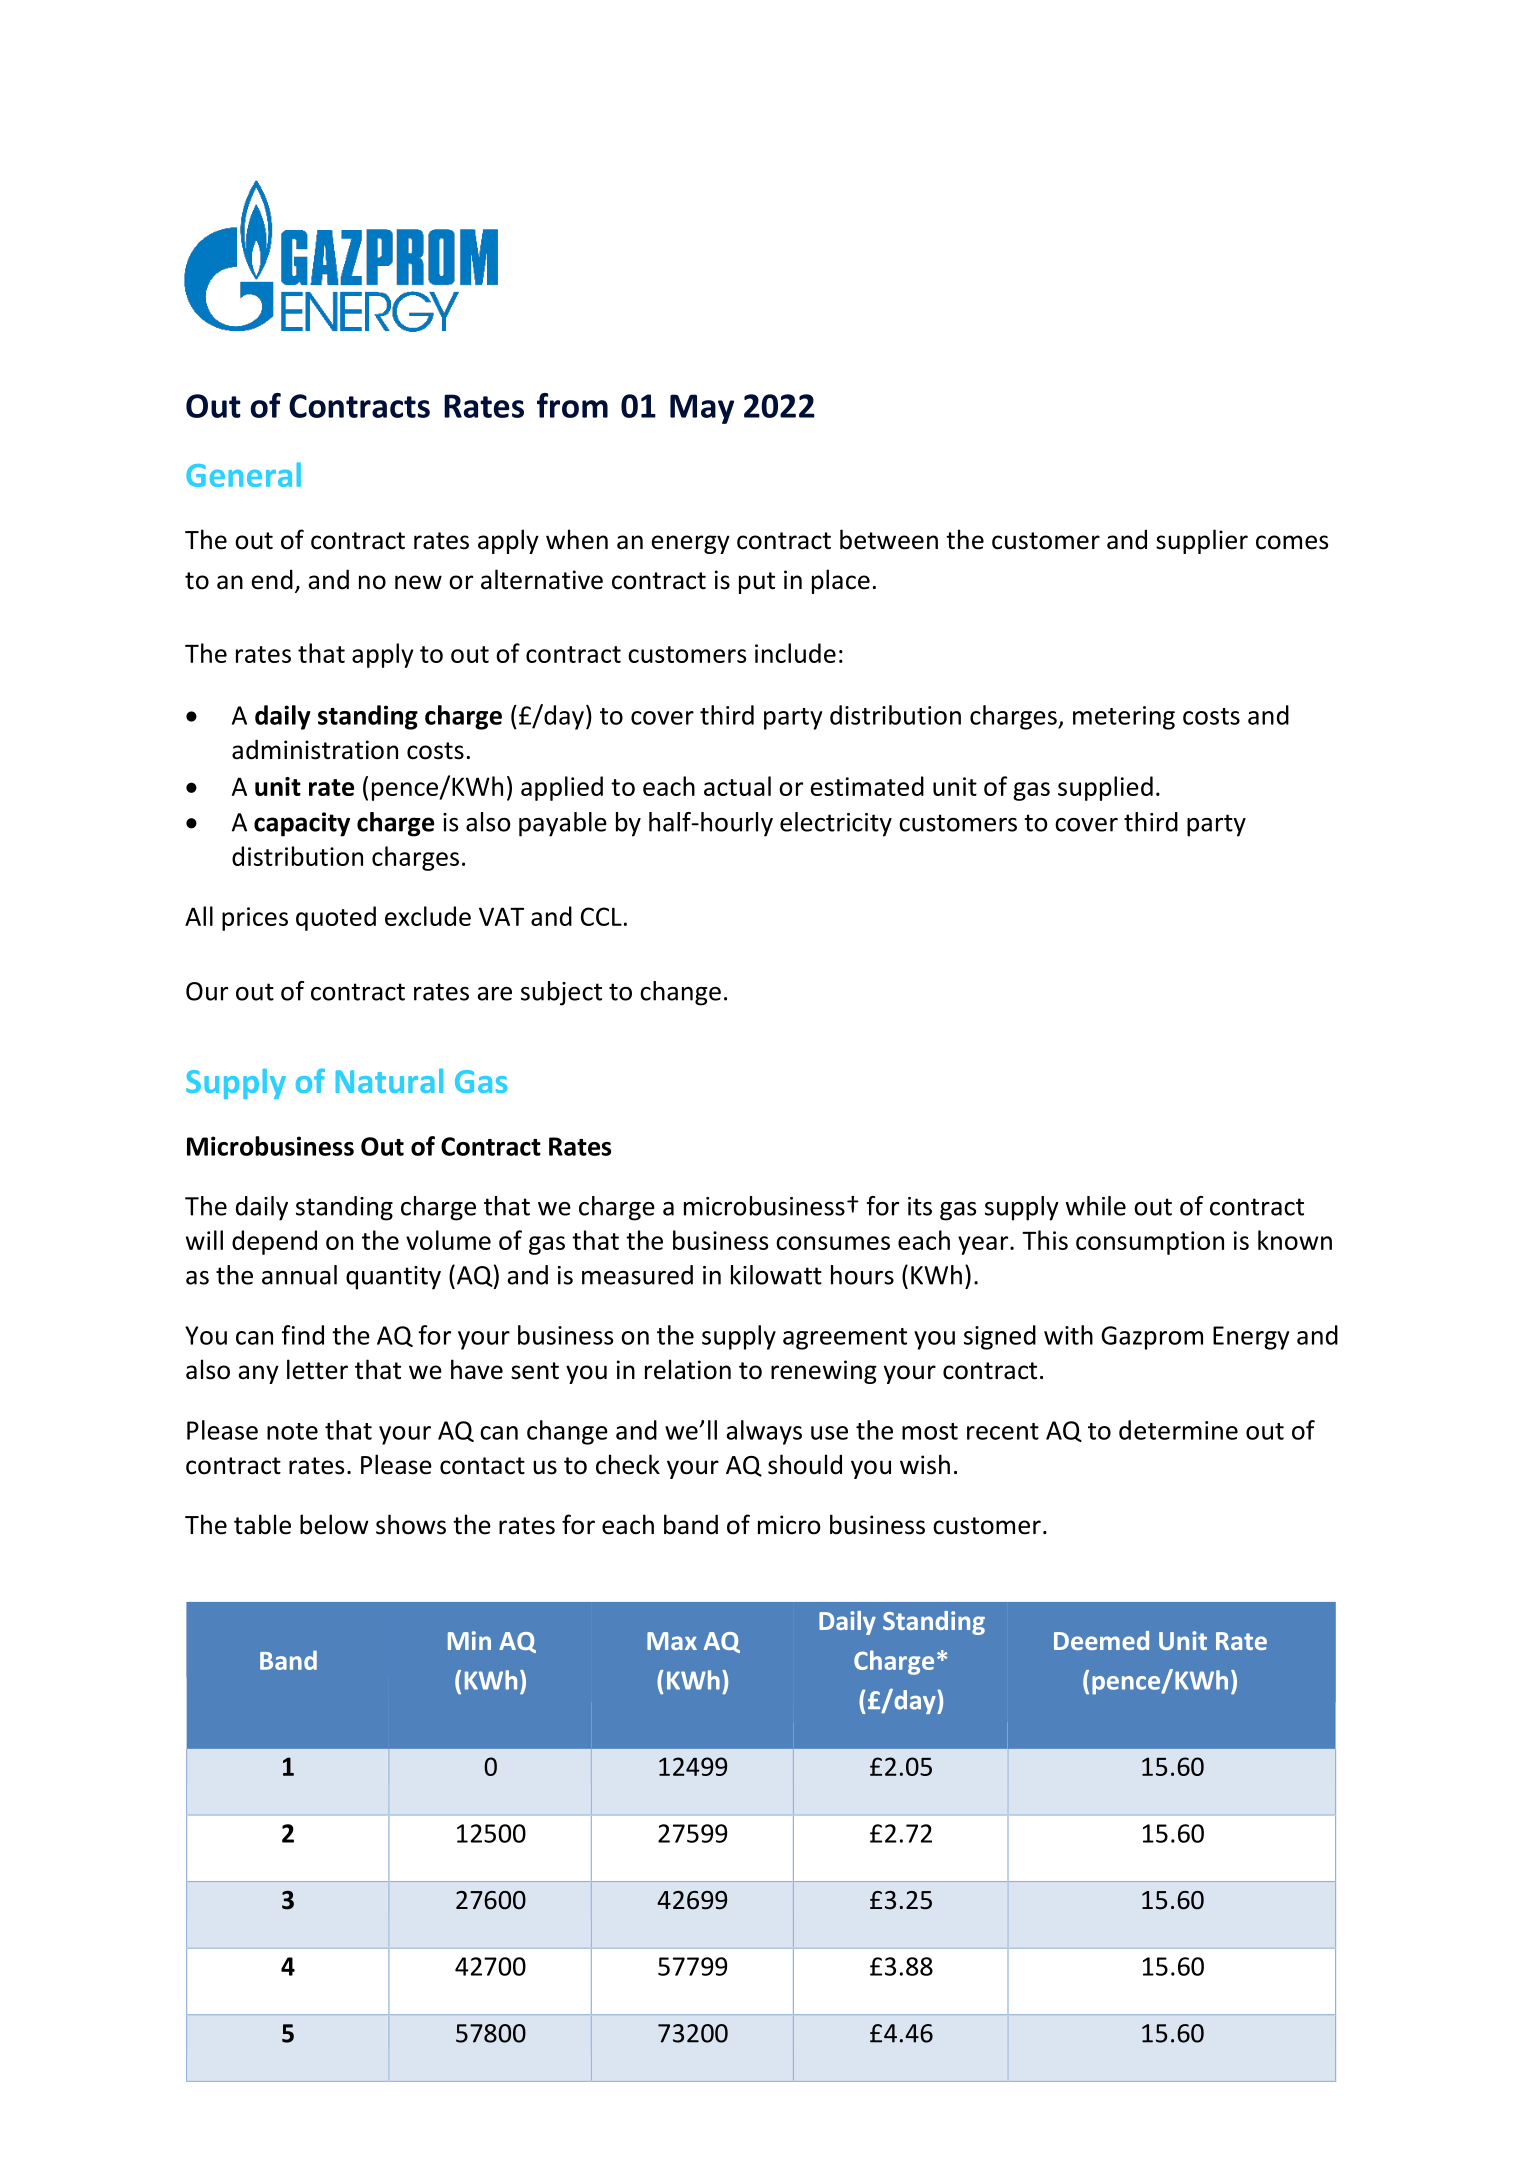 This screenshot has height=2163, width=1529. Describe the element at coordinates (243, 474) in the screenshot. I see `General` at that location.
